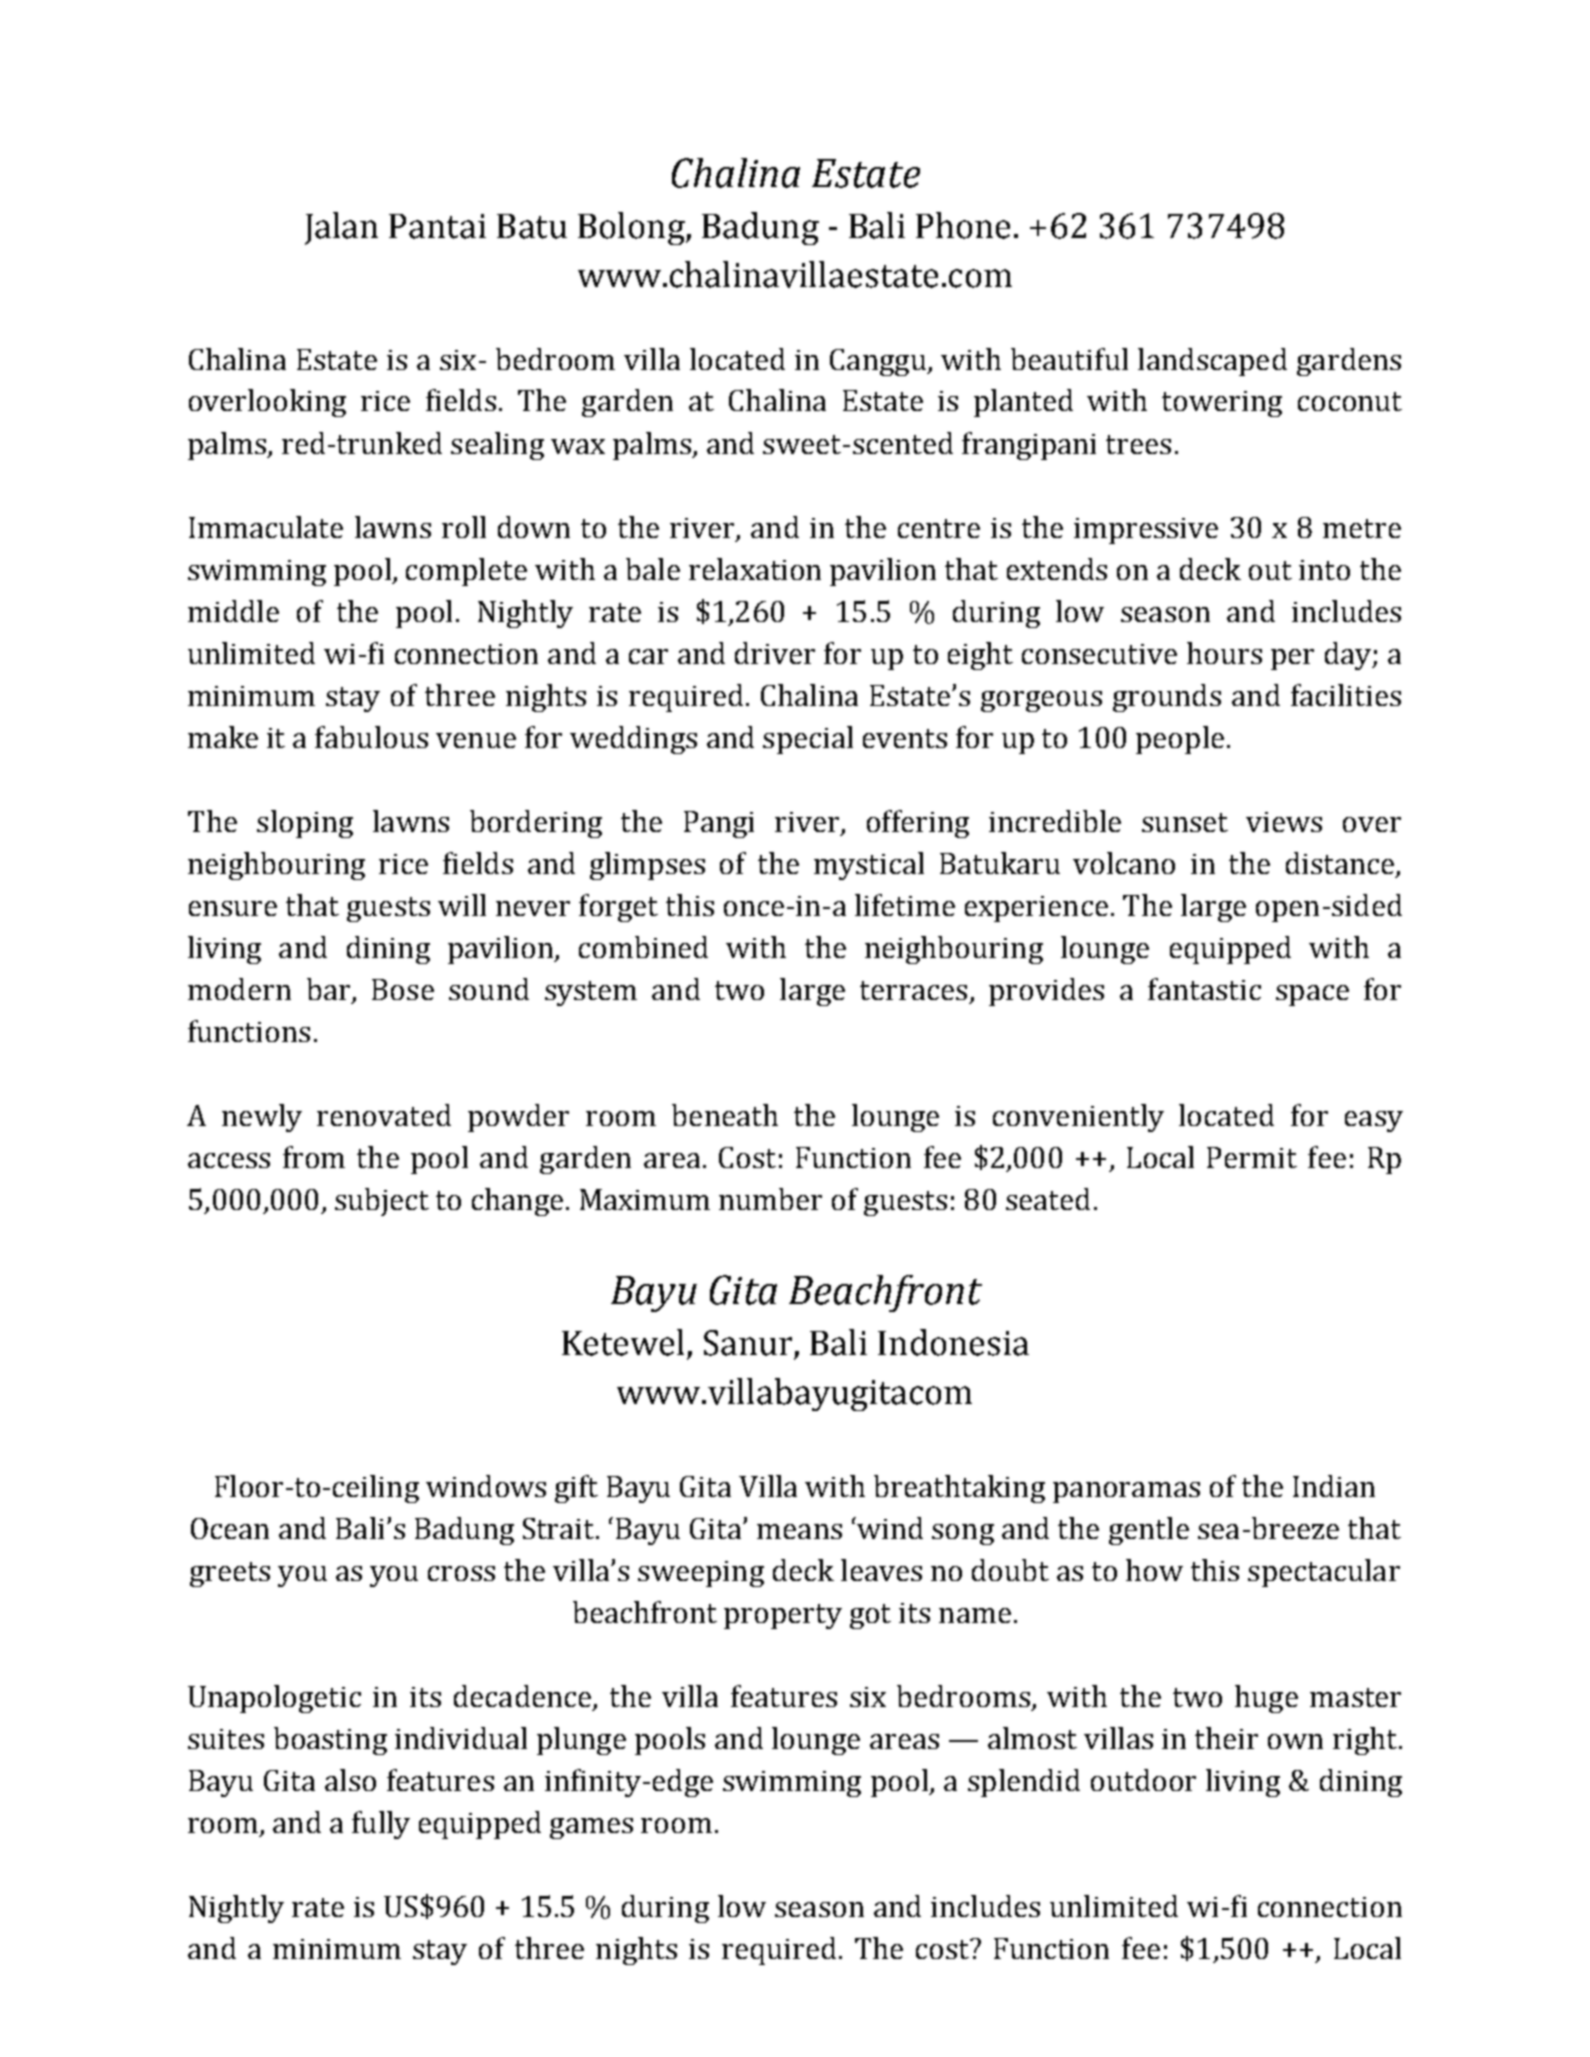  I want to click on also, so click(350, 1780).
